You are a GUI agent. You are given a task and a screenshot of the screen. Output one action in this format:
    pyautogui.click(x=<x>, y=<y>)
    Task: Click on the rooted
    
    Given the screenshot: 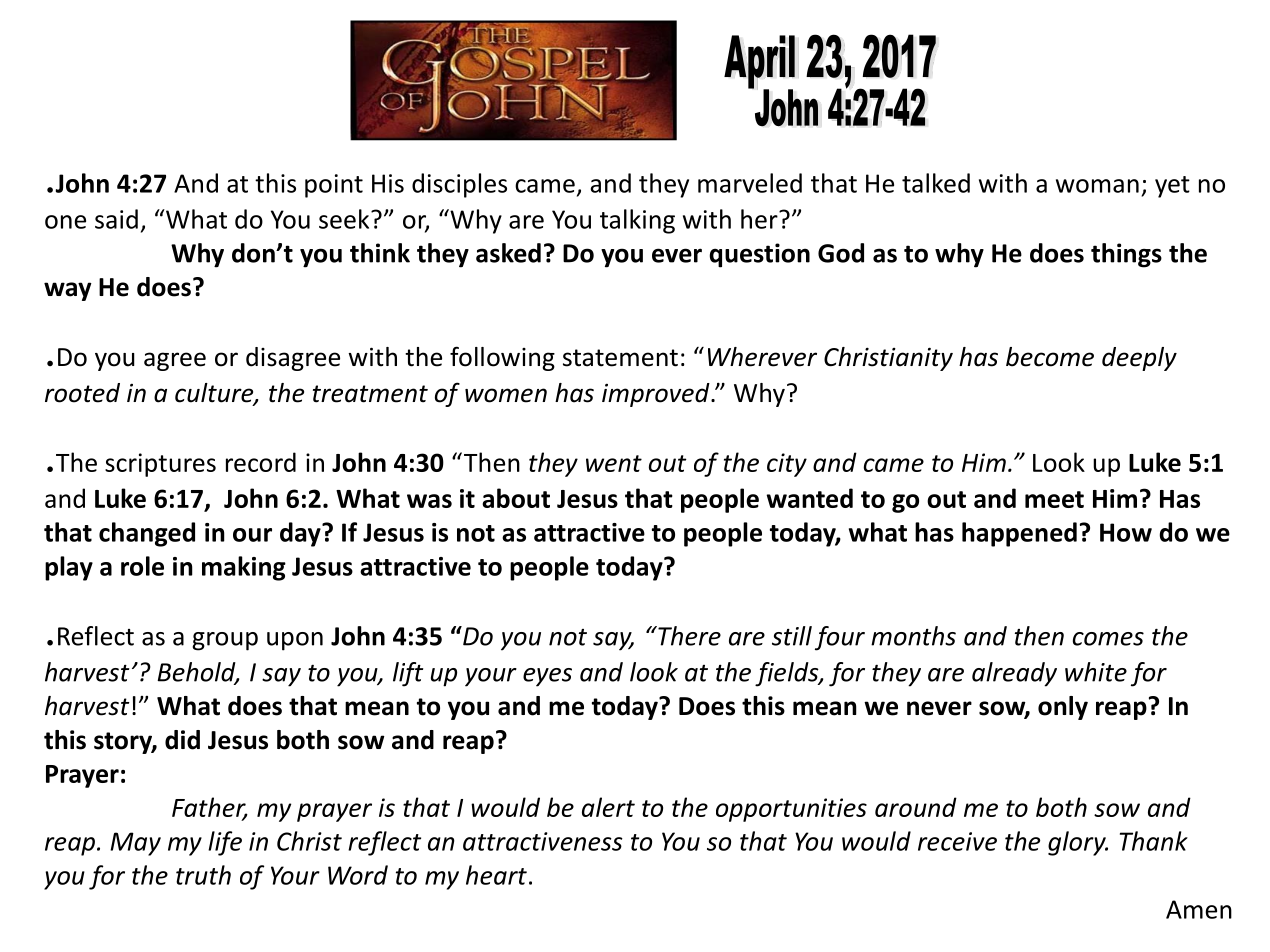 What is the action you would take?
    pyautogui.click(x=82, y=393)
